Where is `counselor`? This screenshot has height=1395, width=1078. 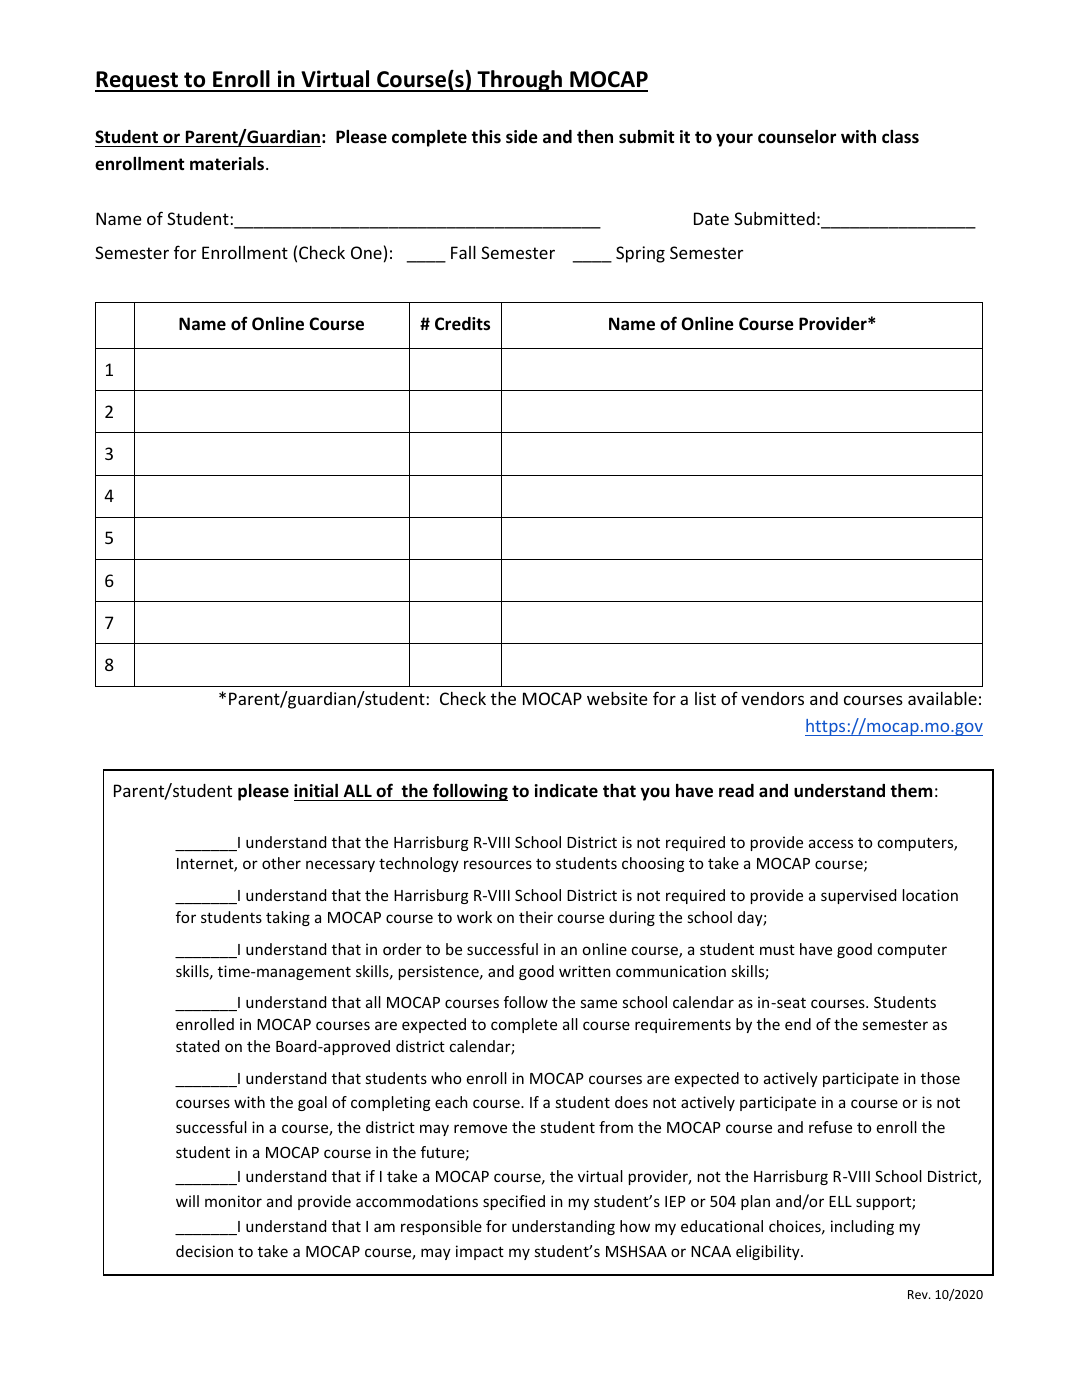
counselor is located at coordinates (797, 136).
